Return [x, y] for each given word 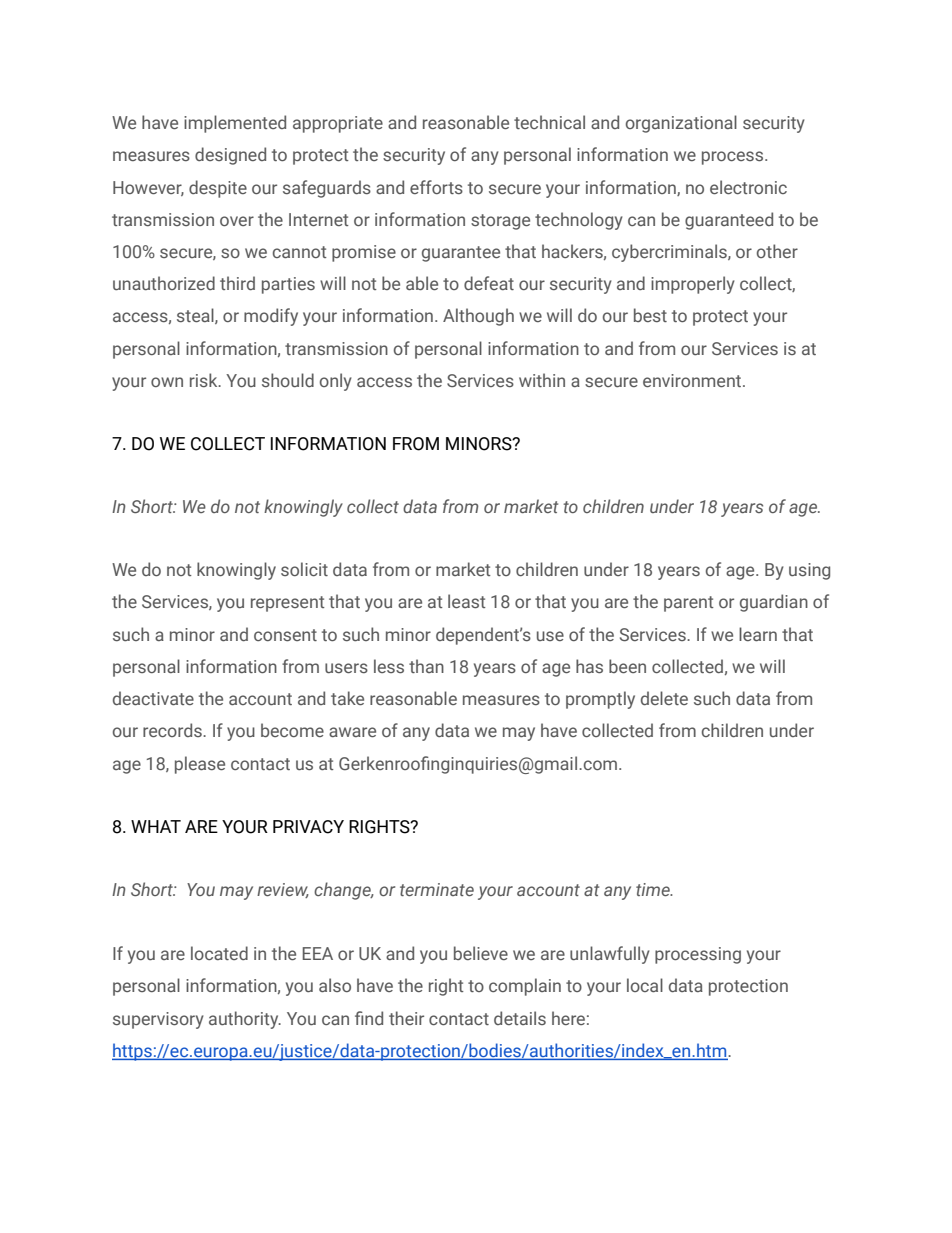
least [467, 601]
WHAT [156, 826]
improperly [693, 285]
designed [230, 156]
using [809, 571]
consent [285, 635]
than [426, 666]
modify [271, 317]
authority [245, 1020]
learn [758, 634]
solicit [304, 569]
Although [478, 317]
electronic [748, 187]
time [654, 889]
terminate [437, 889]
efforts [436, 187]
